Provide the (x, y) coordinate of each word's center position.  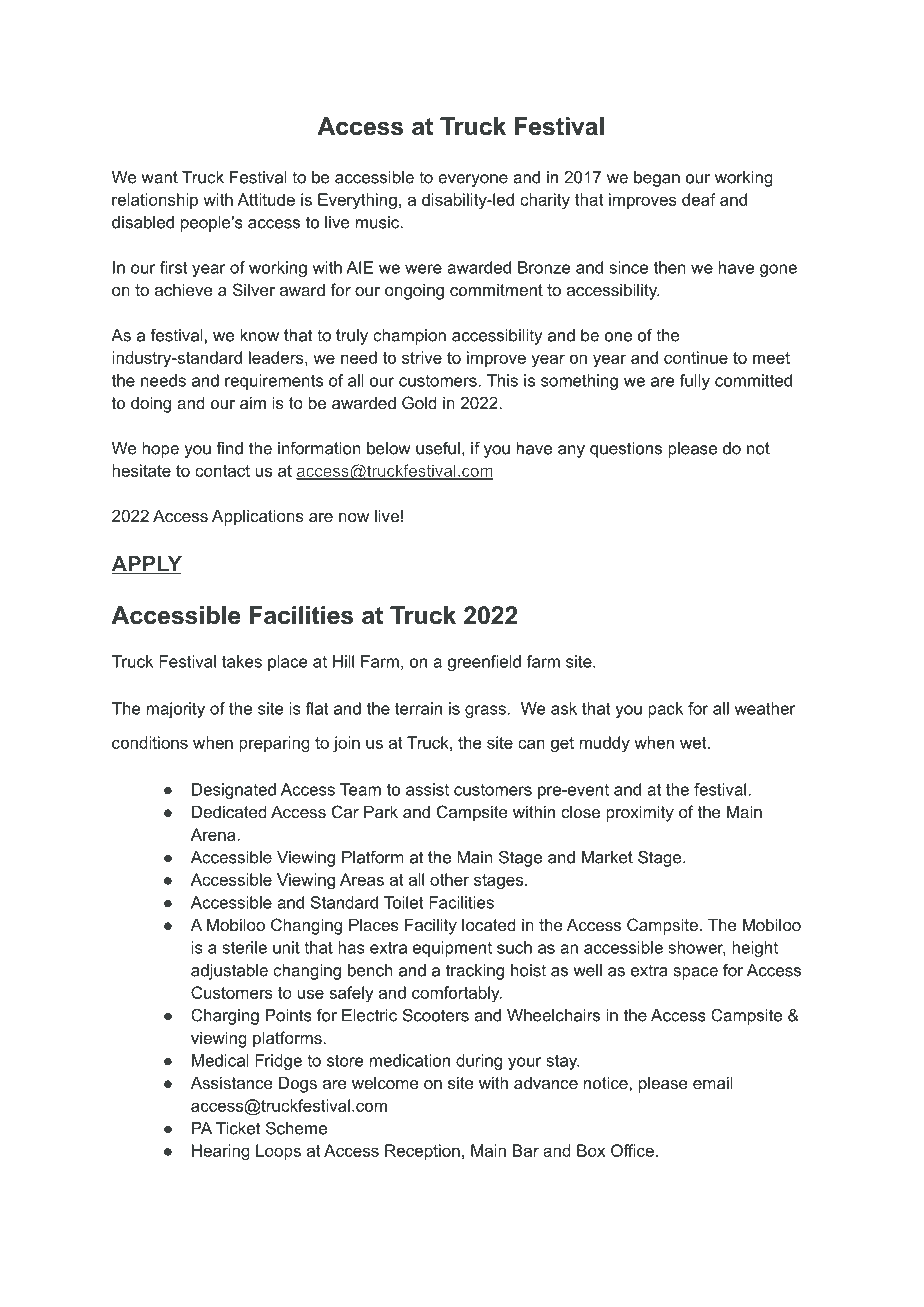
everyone (473, 180)
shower (697, 948)
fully (695, 382)
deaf (699, 199)
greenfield (484, 663)
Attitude (266, 199)
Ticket (238, 1128)
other (449, 879)
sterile (244, 947)
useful (438, 448)
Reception (422, 1152)
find (229, 448)
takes (242, 661)
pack (665, 710)
